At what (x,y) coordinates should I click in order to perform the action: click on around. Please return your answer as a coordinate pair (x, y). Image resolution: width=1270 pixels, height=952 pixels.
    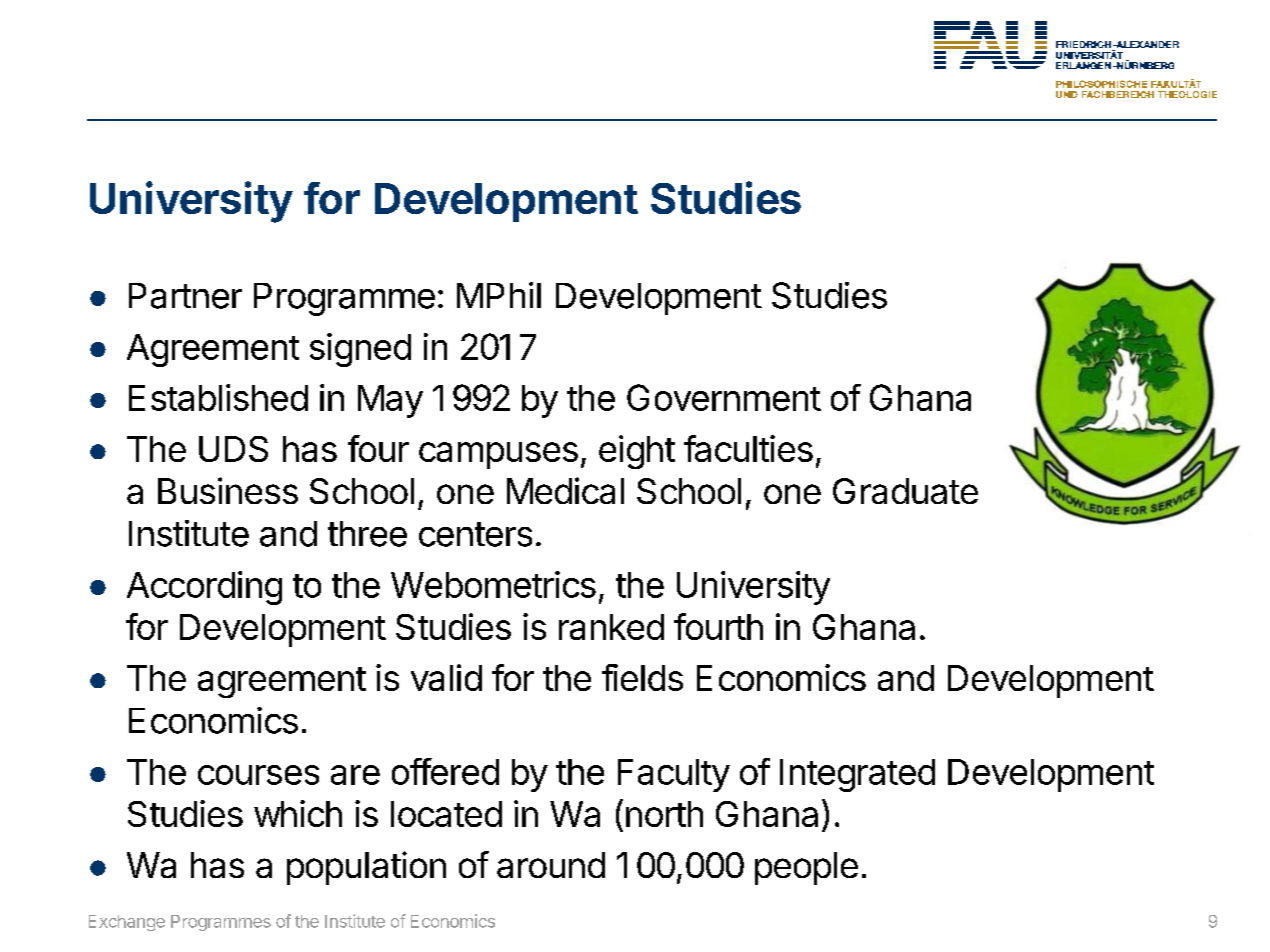
    Looking at the image, I should click on (551, 865).
